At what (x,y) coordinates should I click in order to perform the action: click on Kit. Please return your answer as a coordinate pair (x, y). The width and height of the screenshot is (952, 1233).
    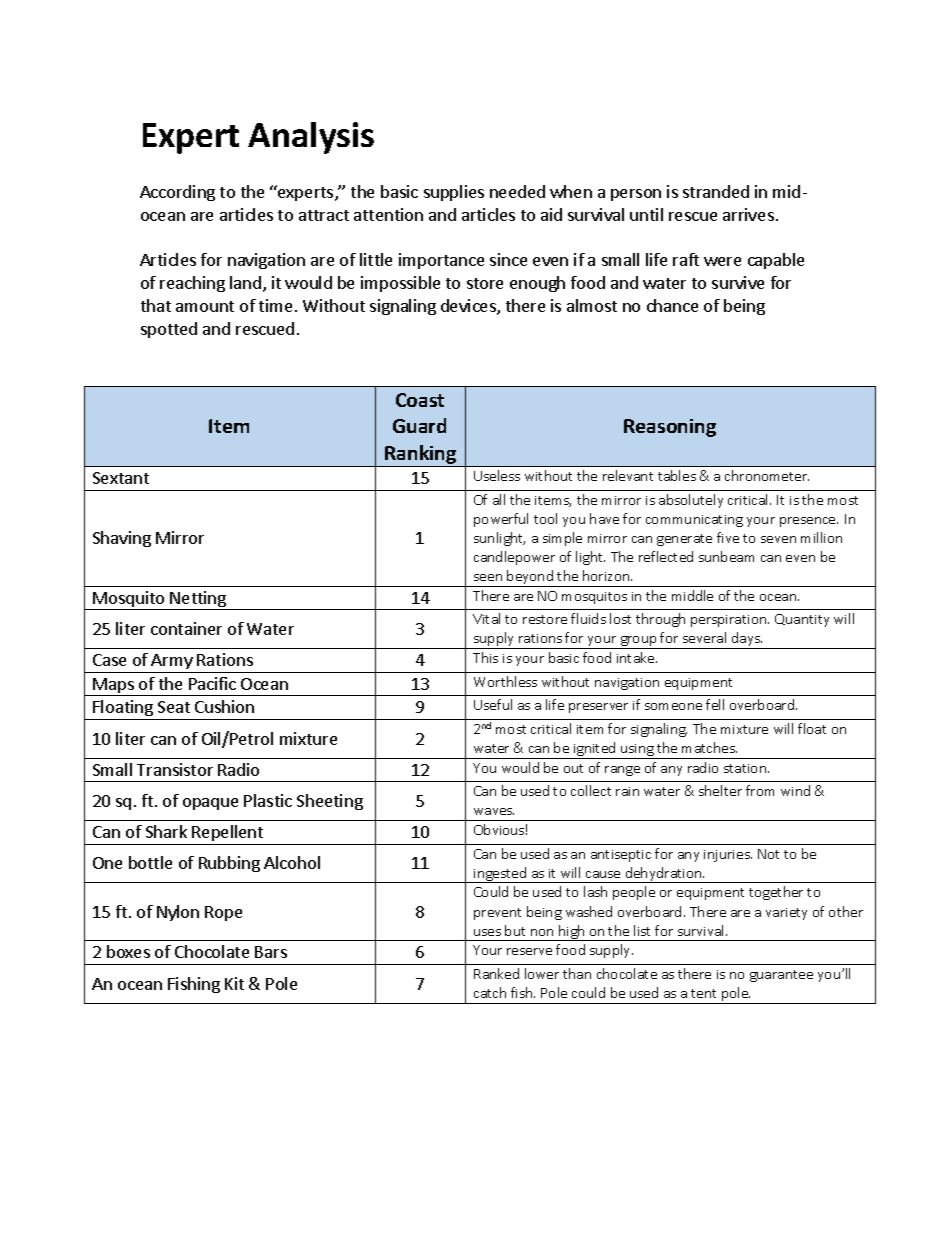
    Looking at the image, I should click on (234, 983).
